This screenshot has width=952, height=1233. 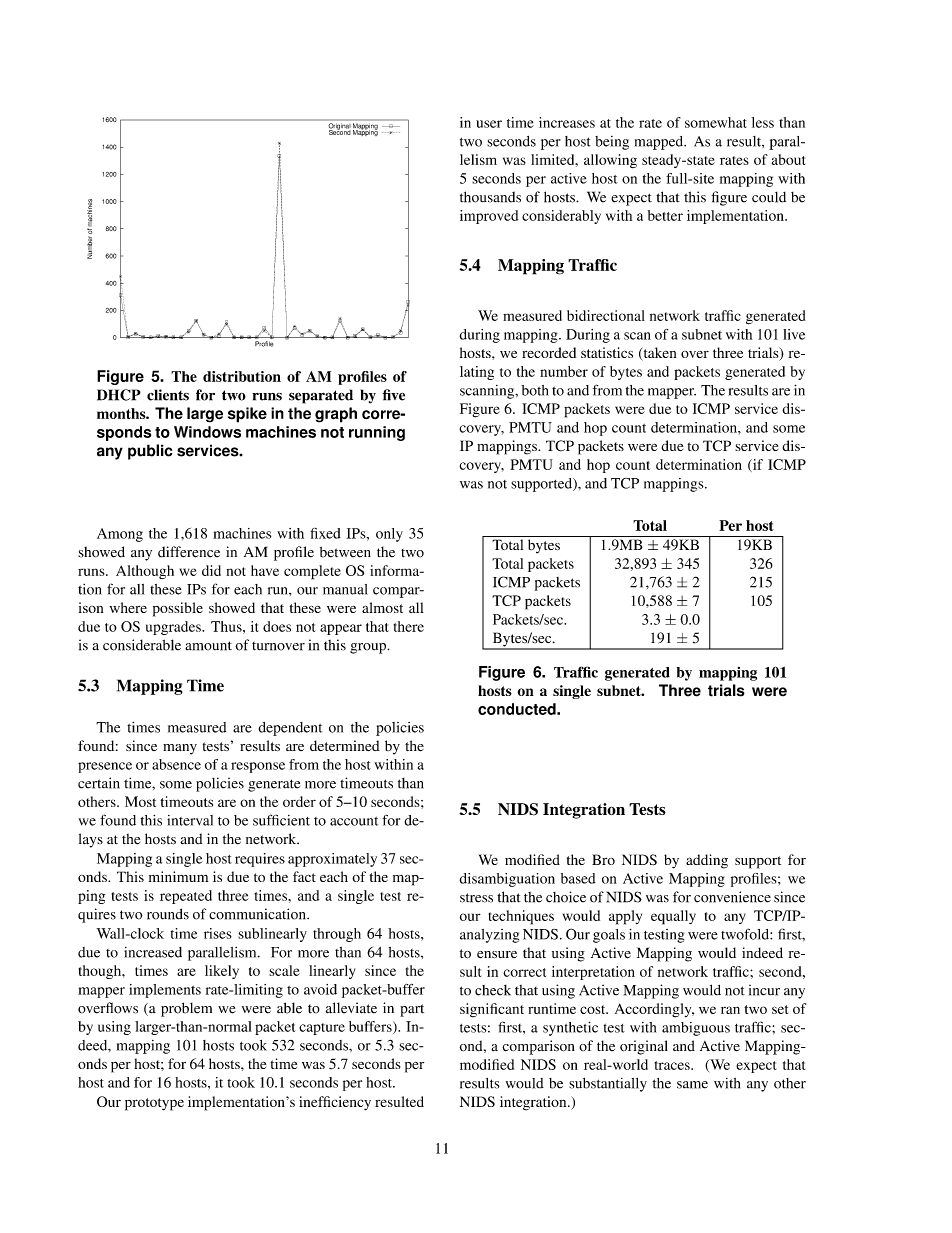 I want to click on user, so click(x=489, y=124).
